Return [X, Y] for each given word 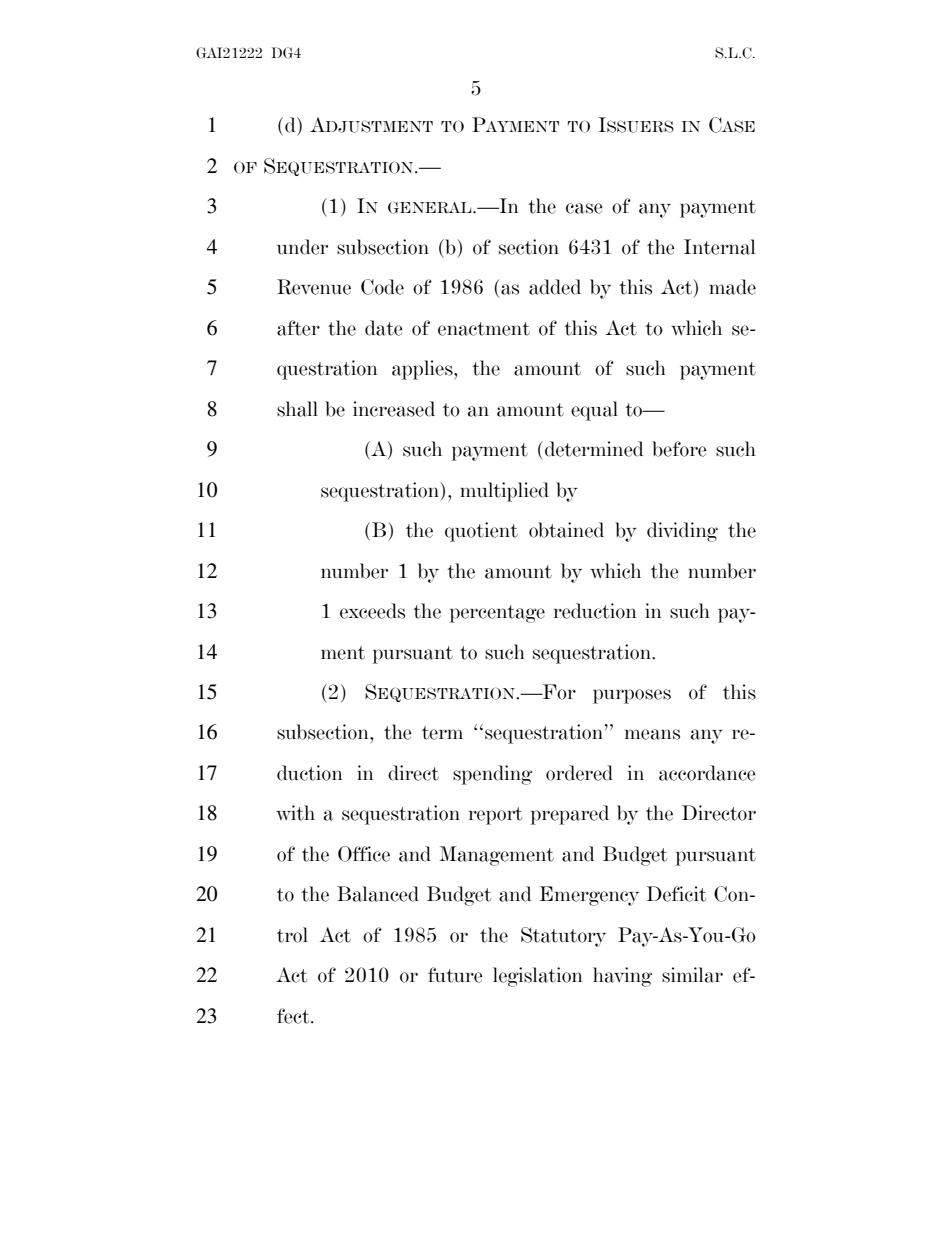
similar [692, 975]
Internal [719, 247]
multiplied [504, 492]
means [652, 734]
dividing [682, 532]
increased [394, 409]
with [295, 813]
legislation [538, 977]
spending [492, 775]
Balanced [378, 894]
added [555, 287]
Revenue [314, 287]
